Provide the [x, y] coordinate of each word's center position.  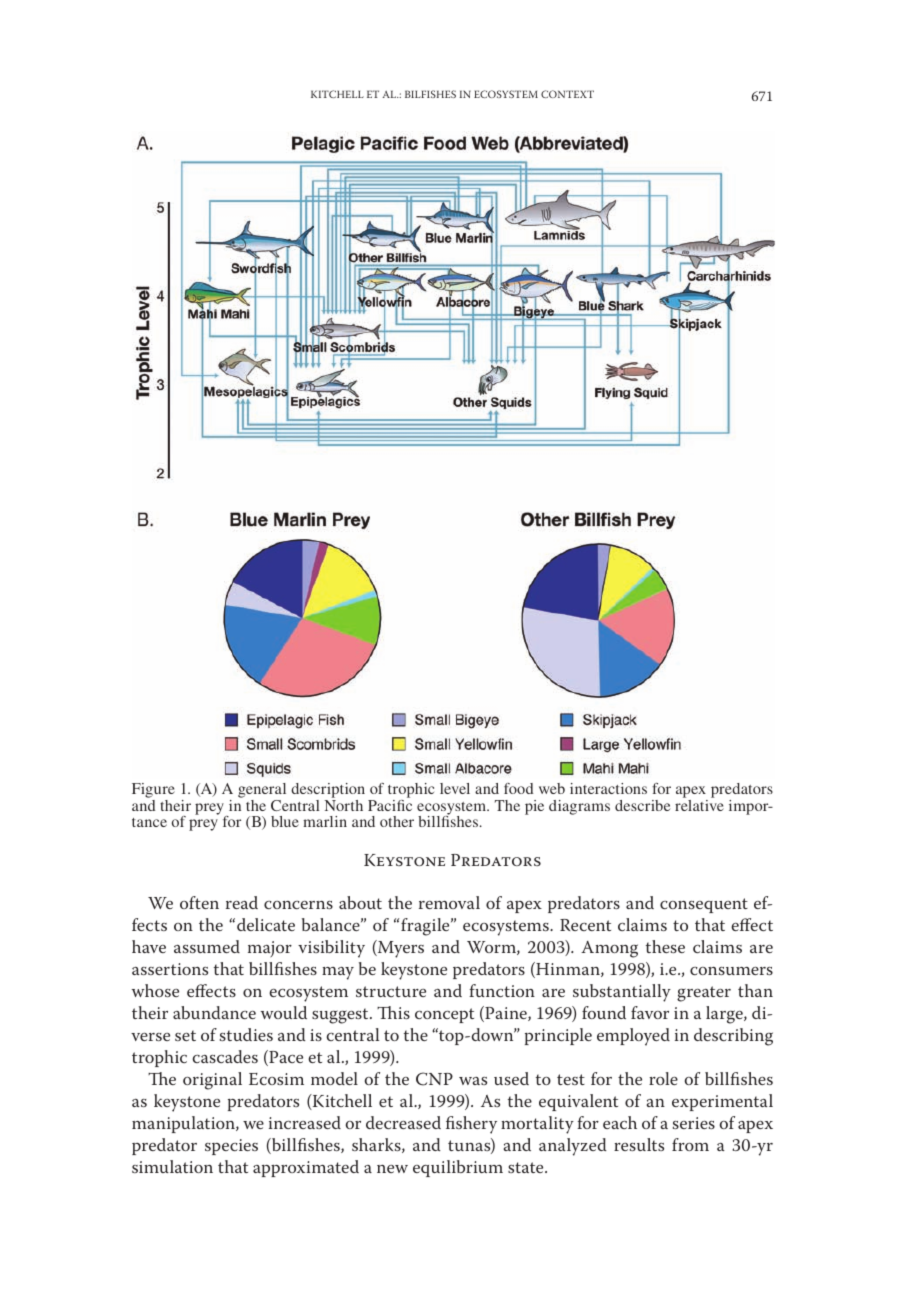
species [231, 1147]
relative [699, 805]
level [455, 788]
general [262, 792]
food [518, 788]
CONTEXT [567, 94]
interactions [608, 788]
